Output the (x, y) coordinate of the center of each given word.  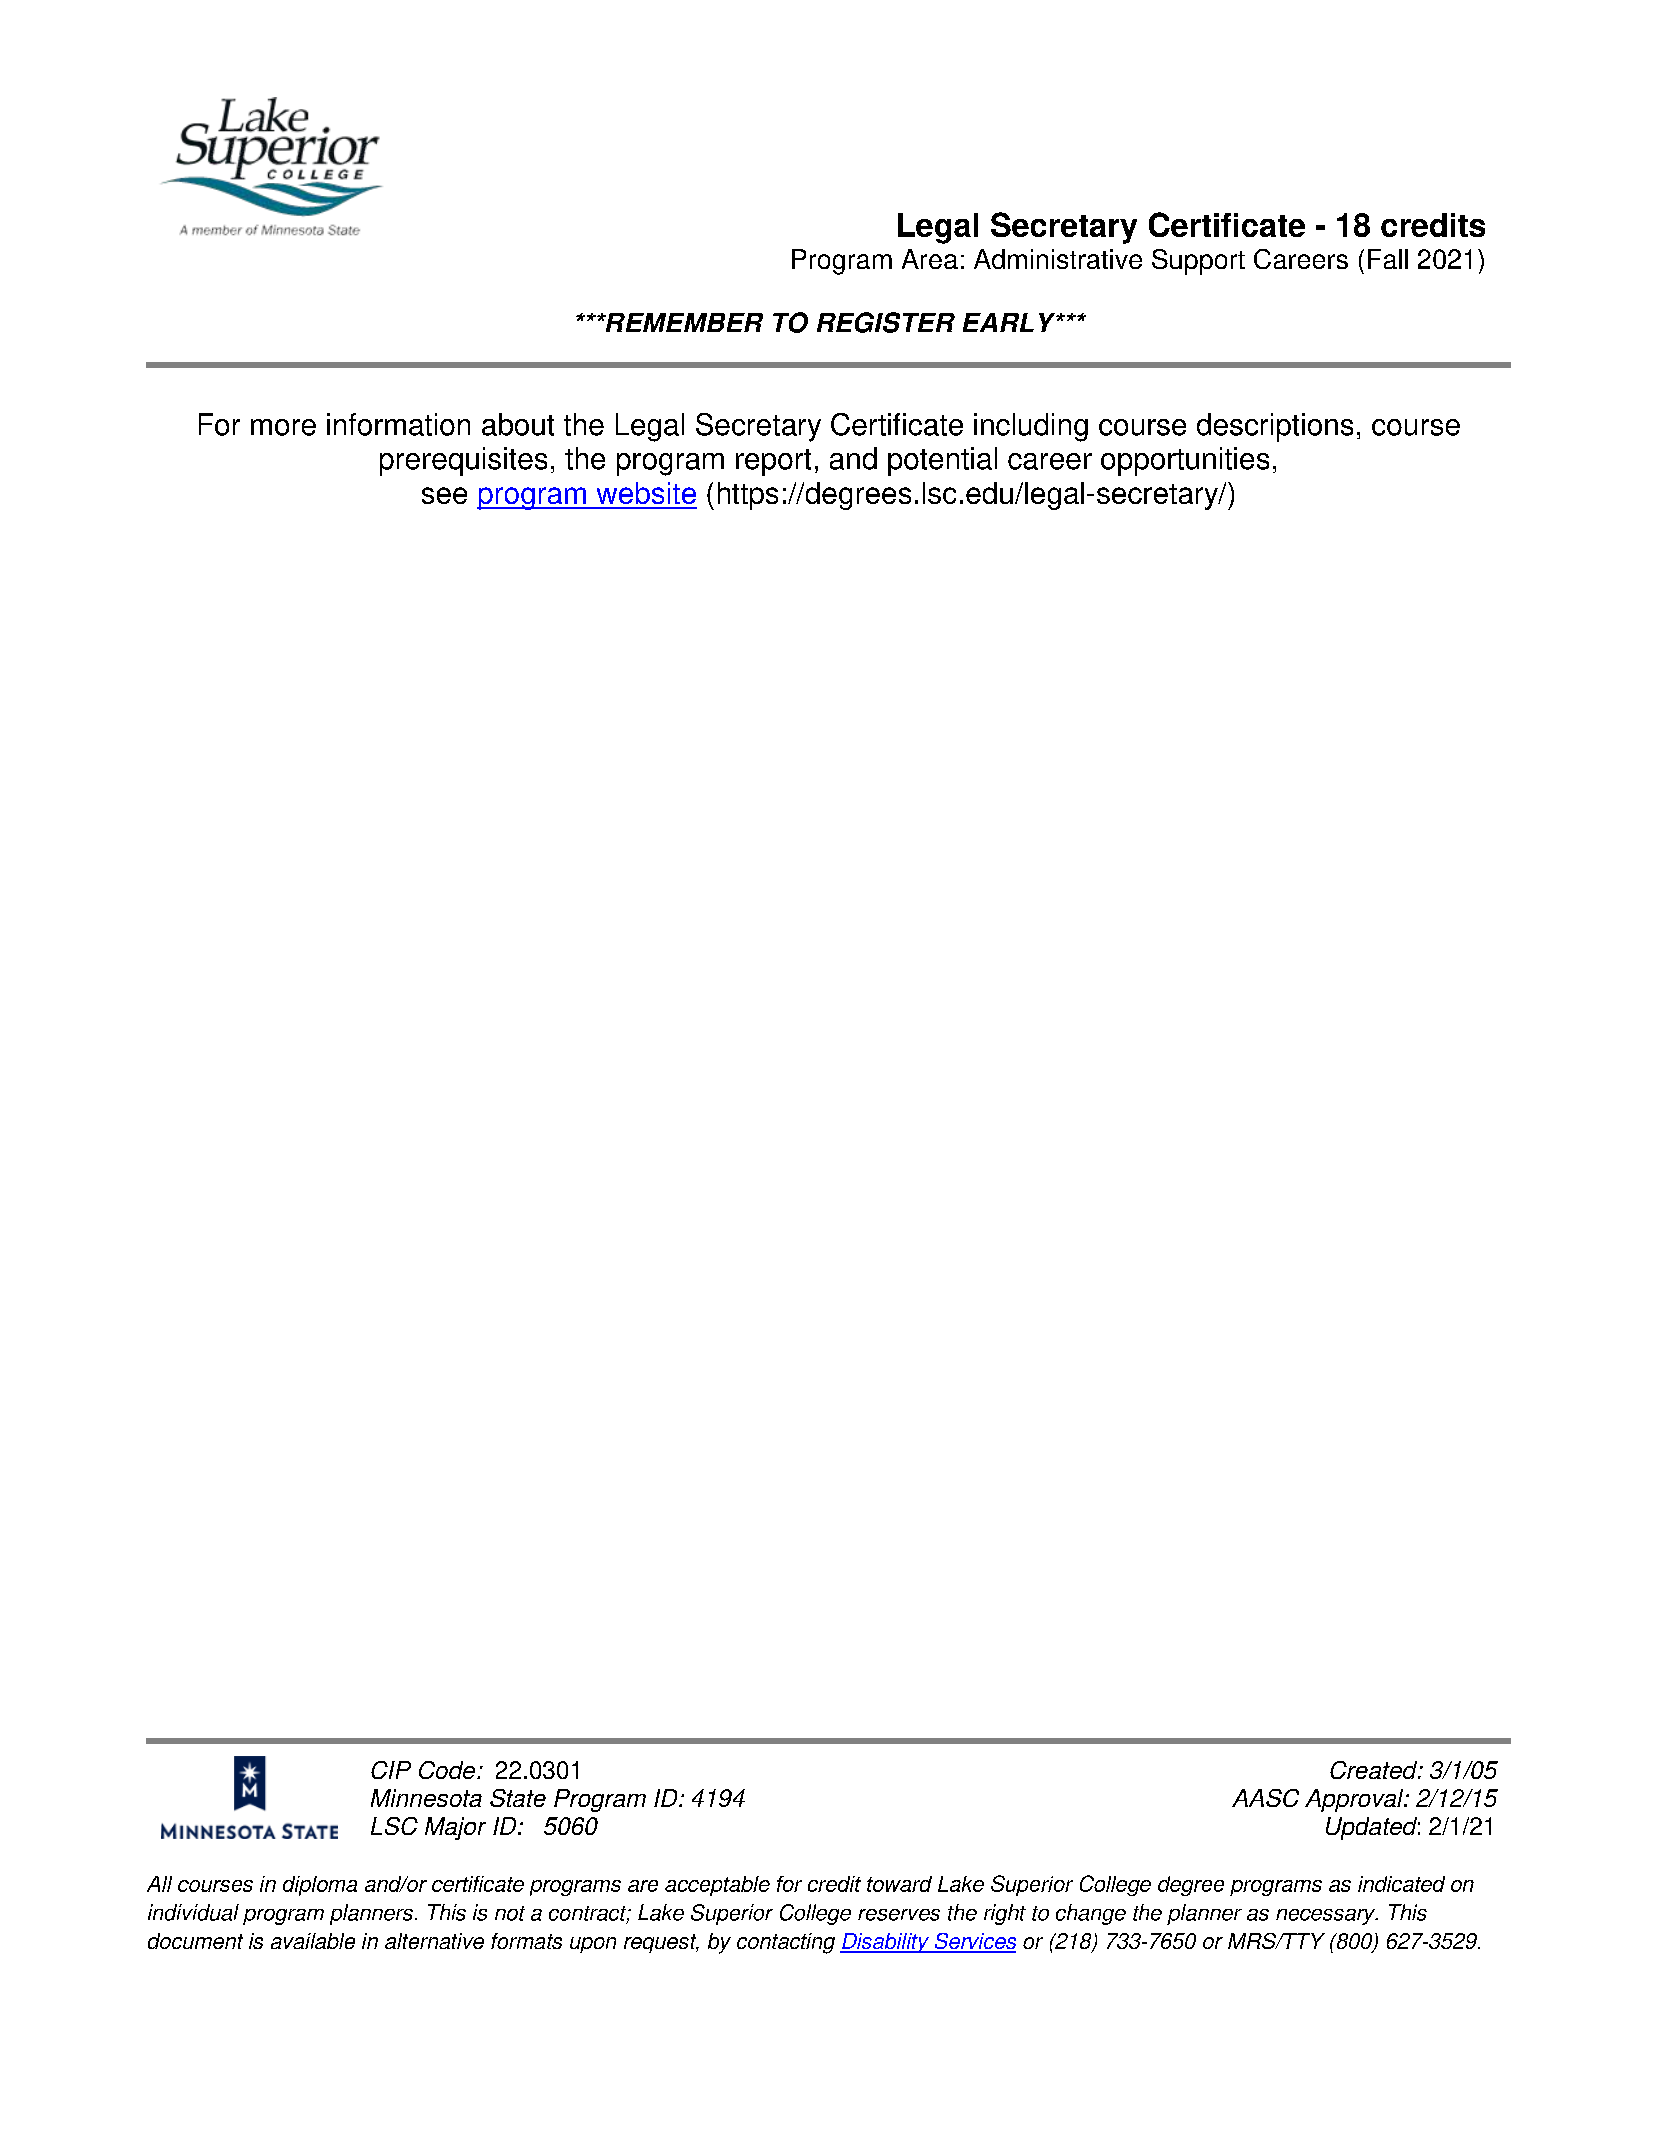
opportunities (1185, 461)
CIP (391, 1770)
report (773, 462)
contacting (786, 1943)
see (444, 495)
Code (448, 1770)
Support (1198, 262)
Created (1375, 1770)
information (398, 424)
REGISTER (886, 322)
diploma (320, 1886)
